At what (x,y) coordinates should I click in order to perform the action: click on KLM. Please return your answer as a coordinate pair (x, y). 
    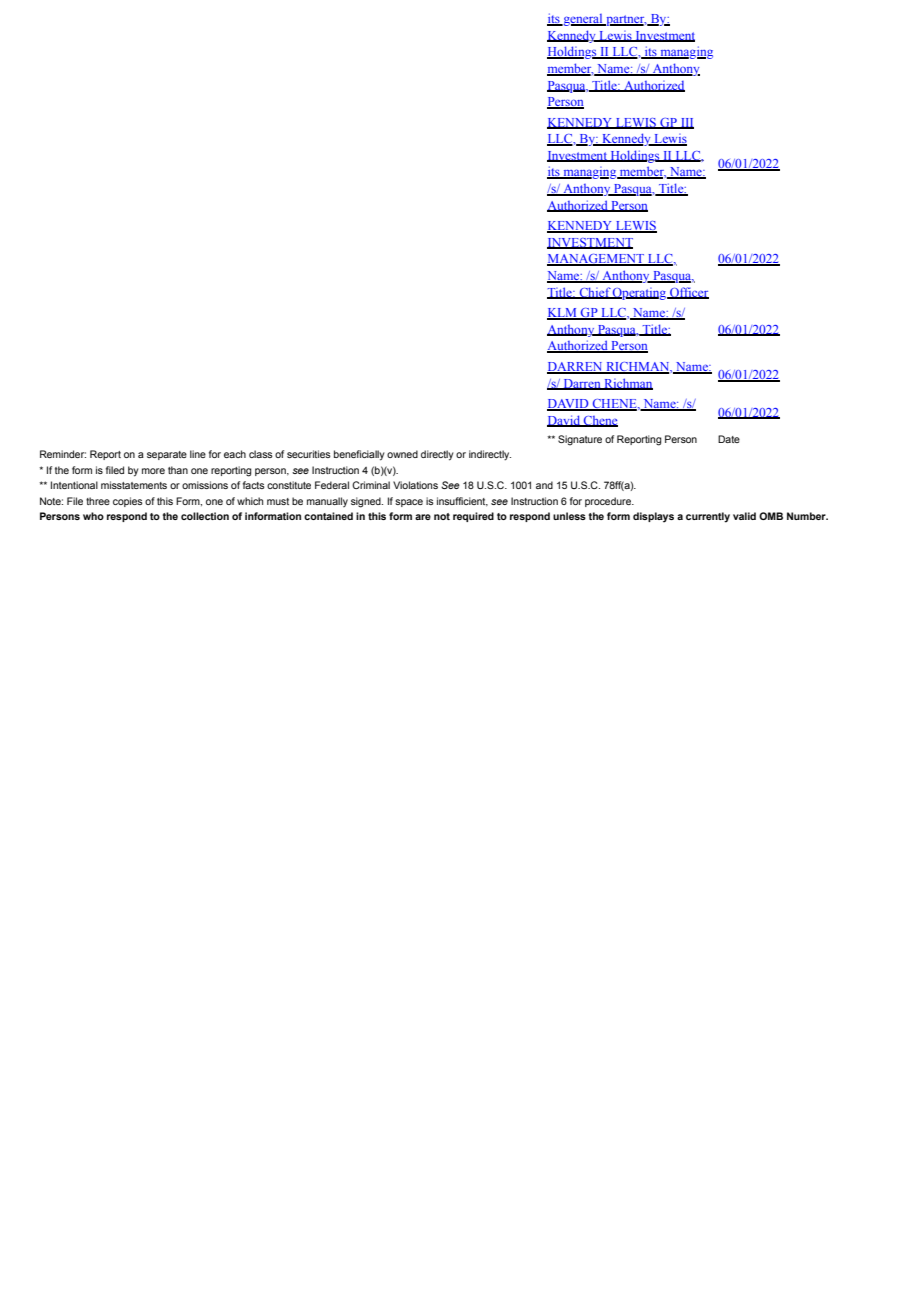
    Looking at the image, I should click on (563, 314).
